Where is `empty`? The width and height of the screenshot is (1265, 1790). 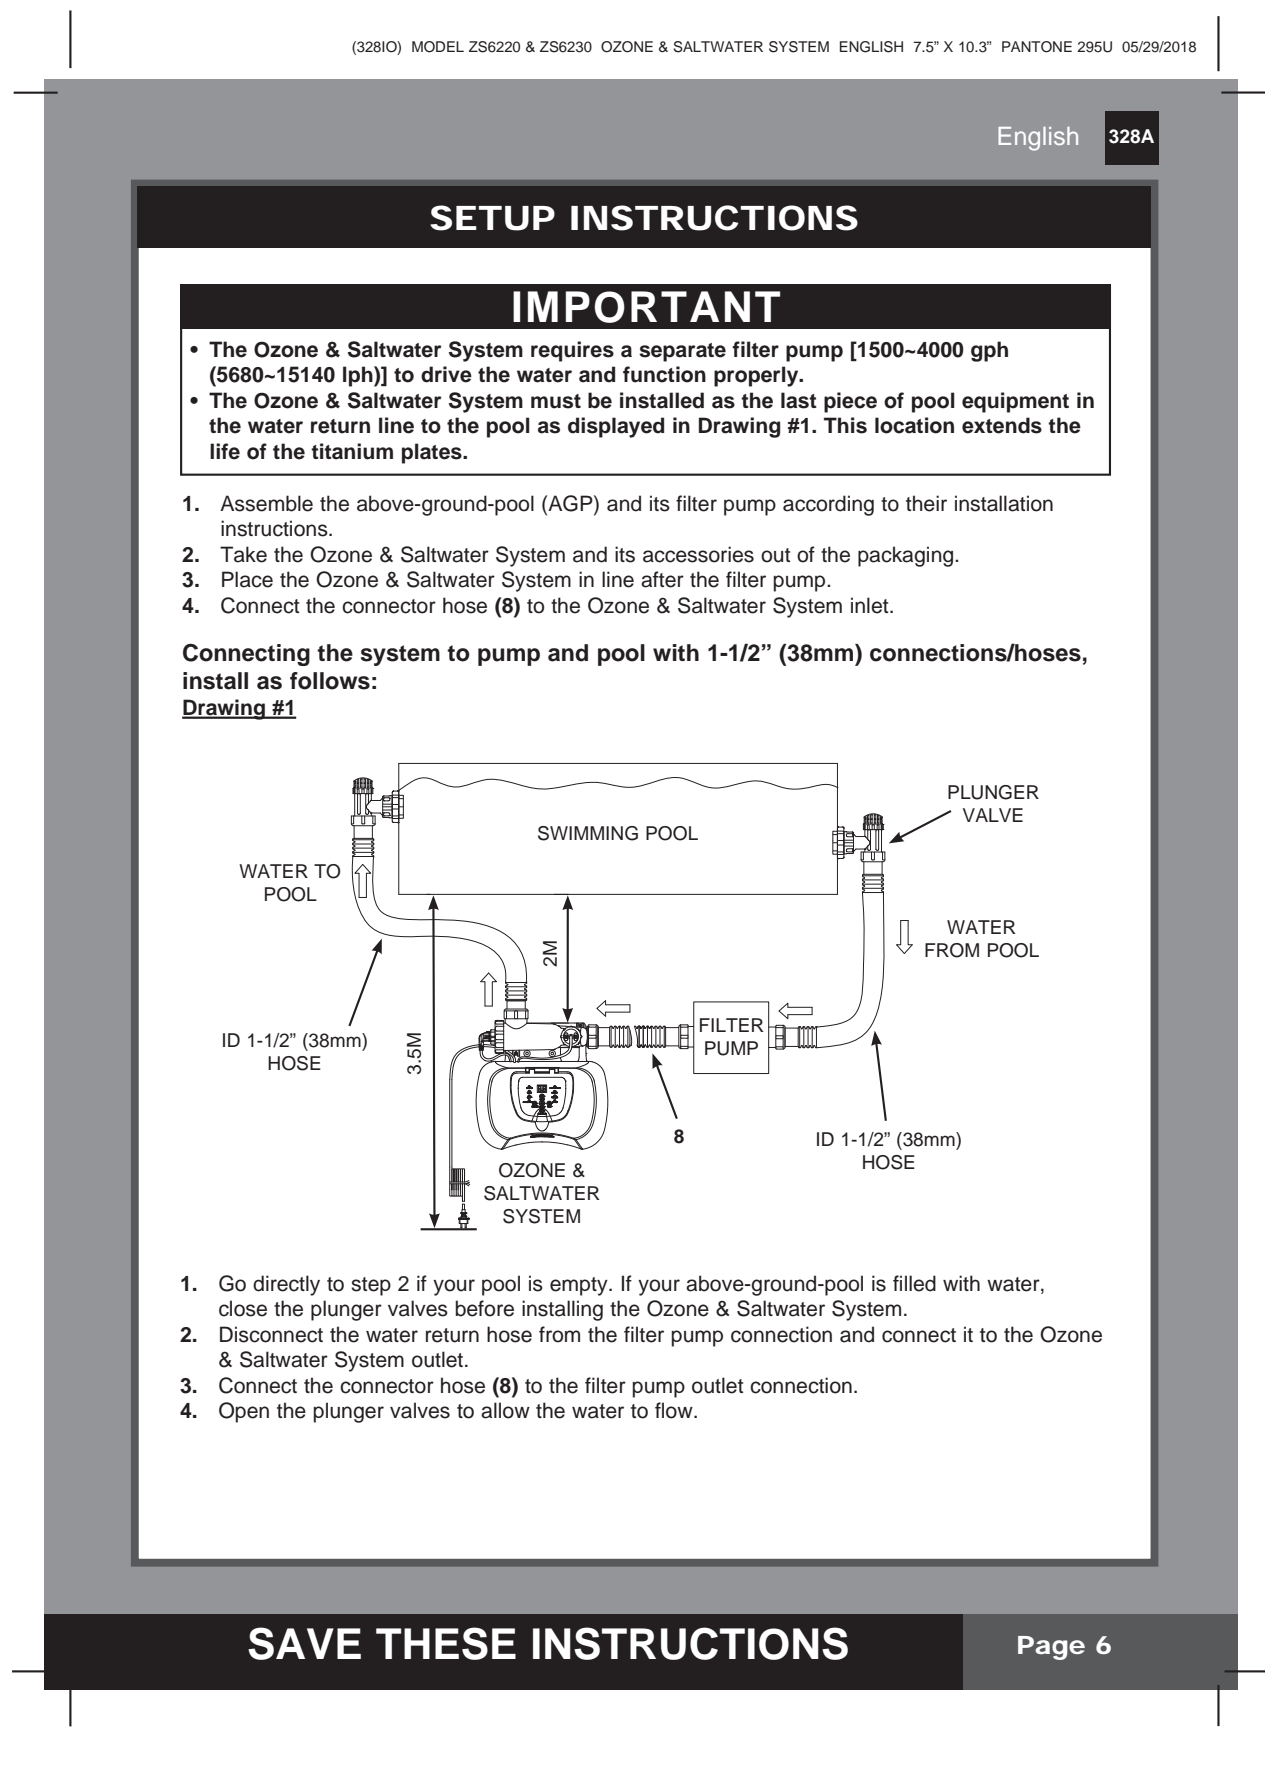 empty is located at coordinates (580, 1286).
